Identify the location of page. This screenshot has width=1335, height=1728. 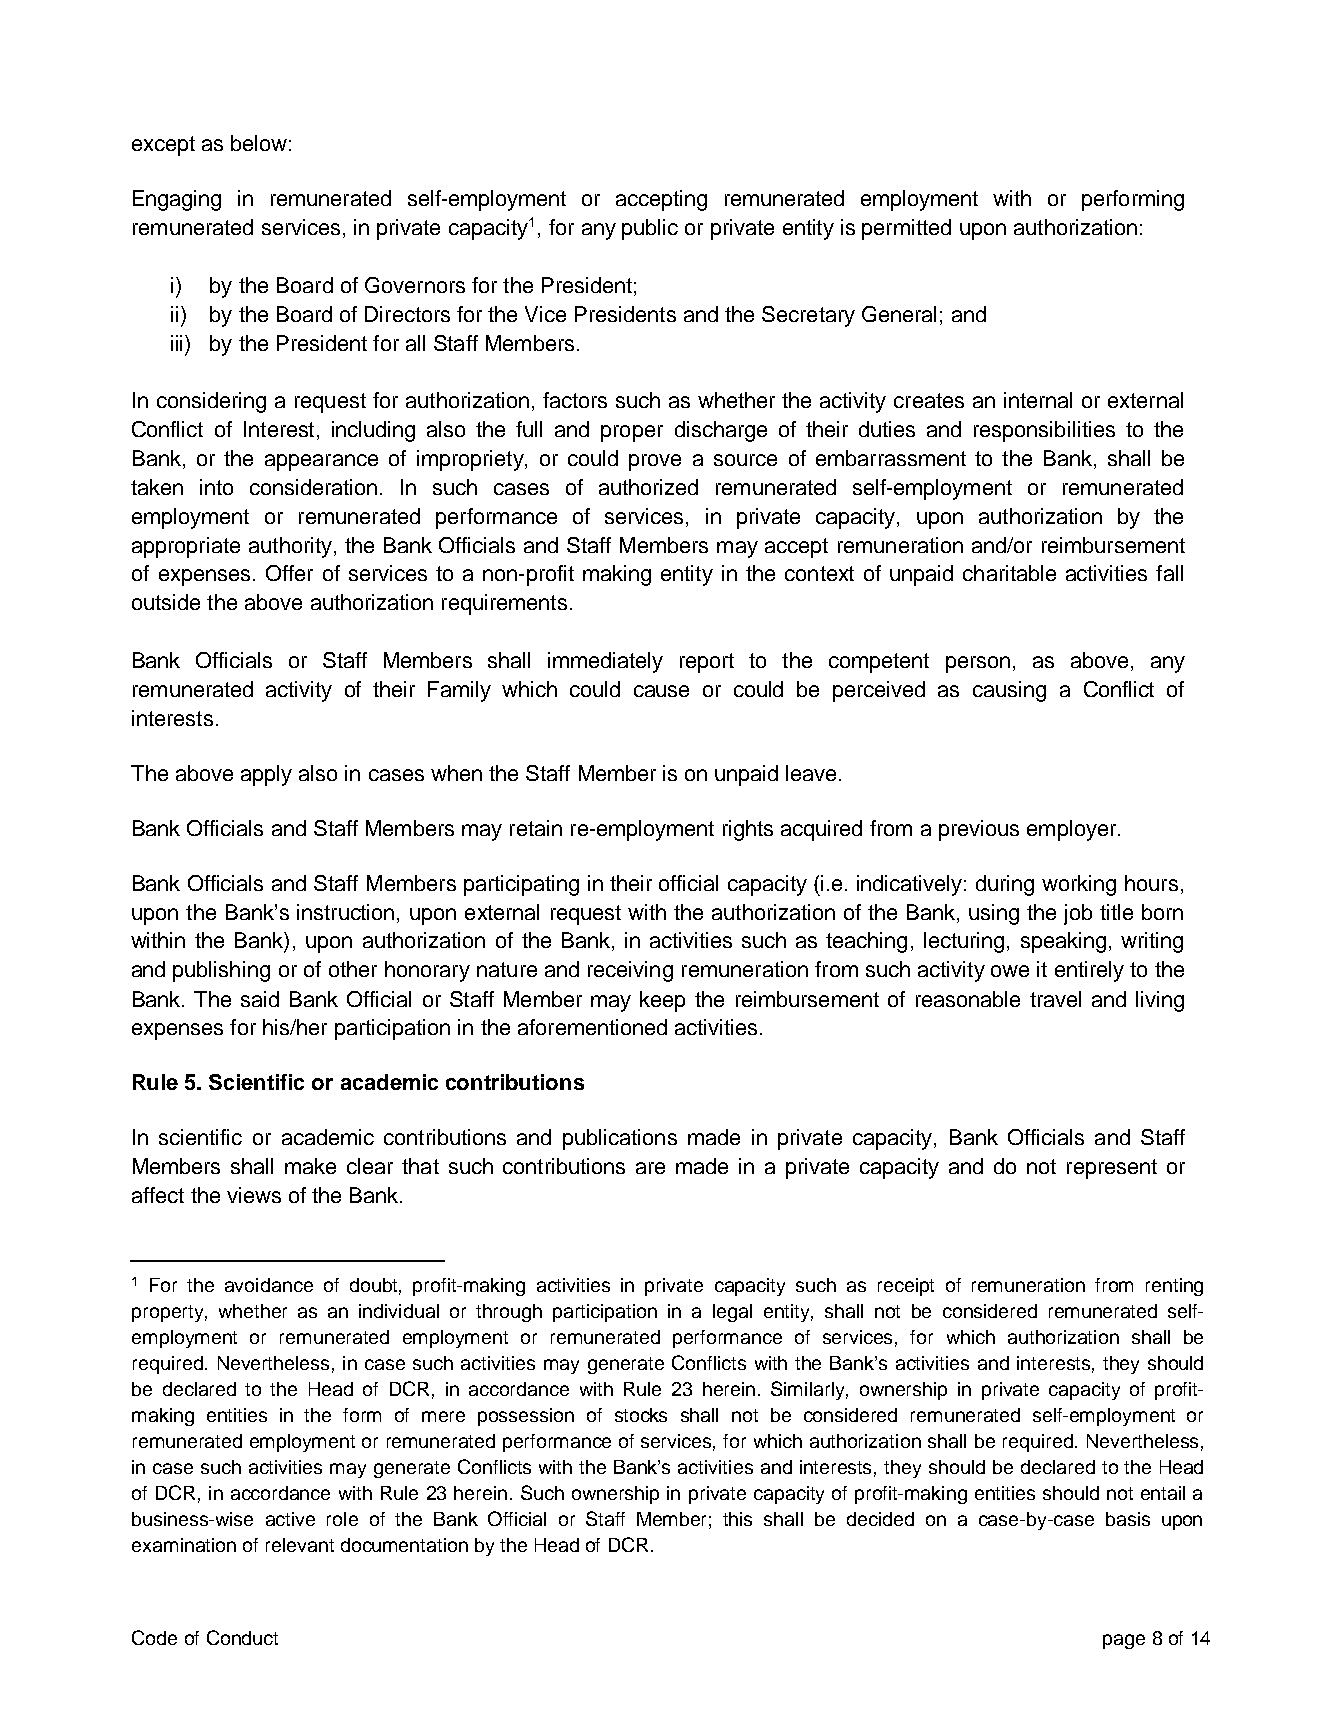
(1124, 1641).
